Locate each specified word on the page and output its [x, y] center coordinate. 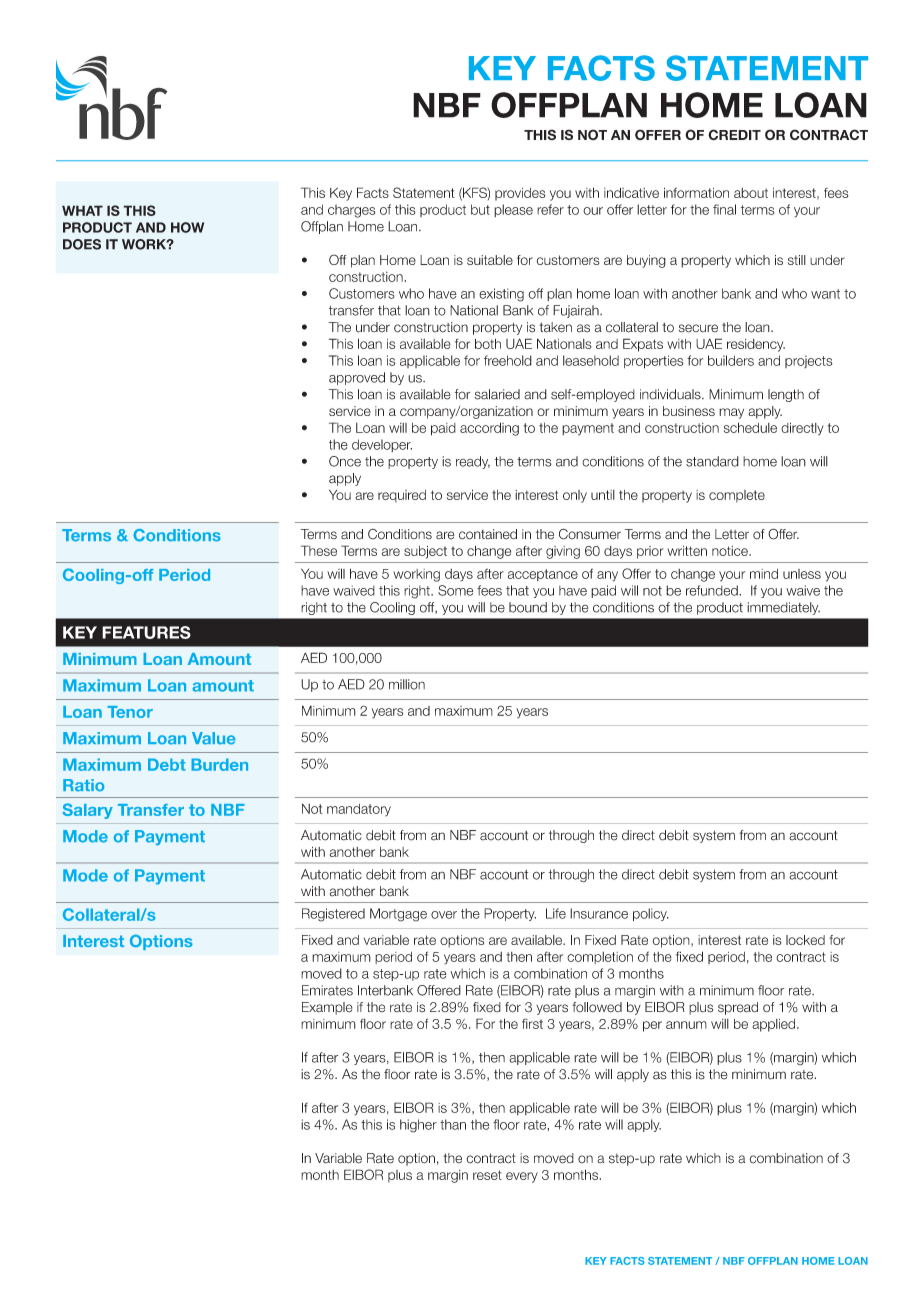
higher [418, 1126]
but [480, 209]
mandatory [359, 810]
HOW [187, 227]
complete [737, 496]
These [319, 550]
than [453, 1124]
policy [651, 914]
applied [775, 1025]
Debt [167, 764]
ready [473, 462]
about [751, 193]
